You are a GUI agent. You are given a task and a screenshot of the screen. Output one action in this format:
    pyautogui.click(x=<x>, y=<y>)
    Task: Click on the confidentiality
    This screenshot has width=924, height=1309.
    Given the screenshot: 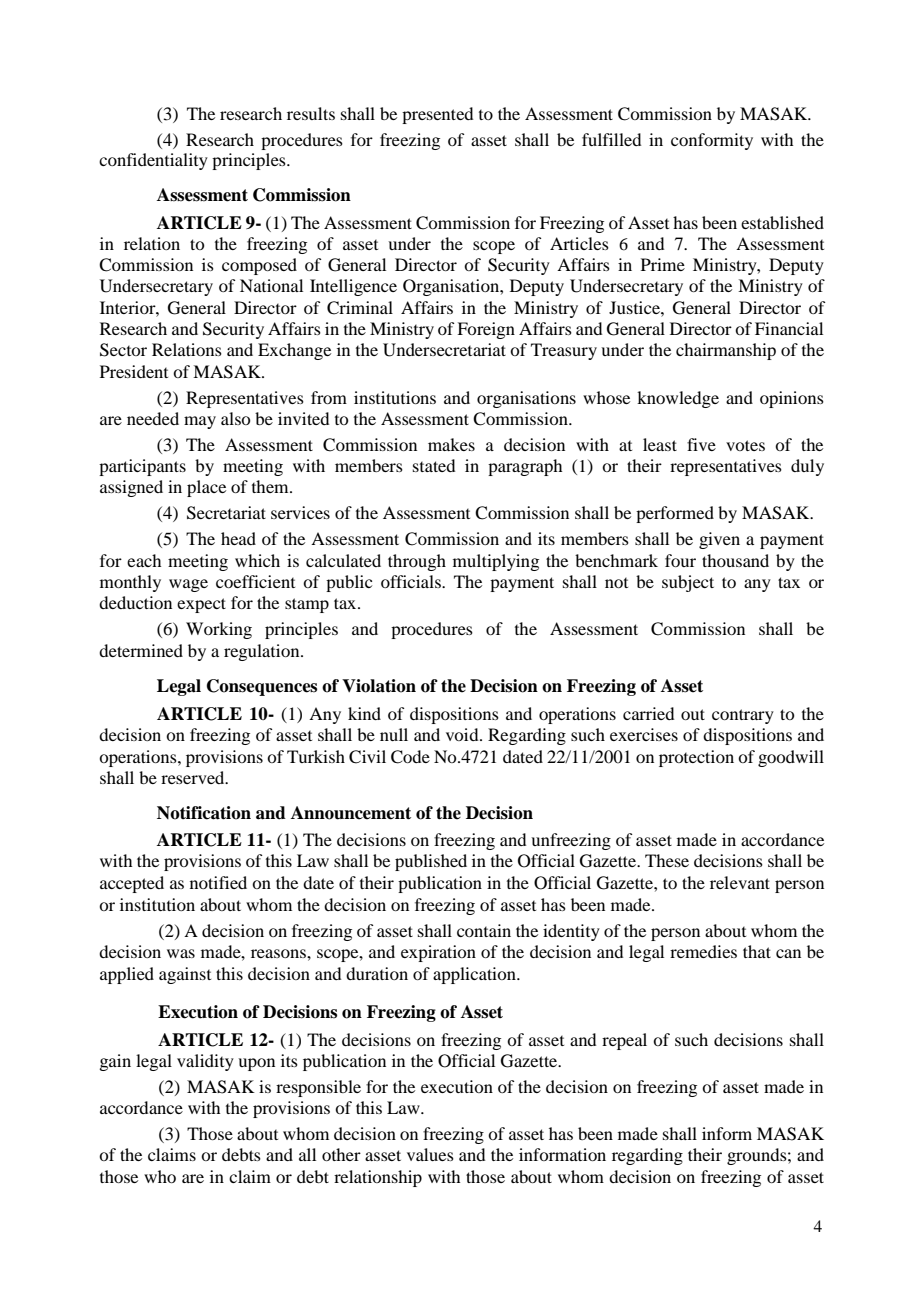 What is the action you would take?
    pyautogui.click(x=153, y=161)
